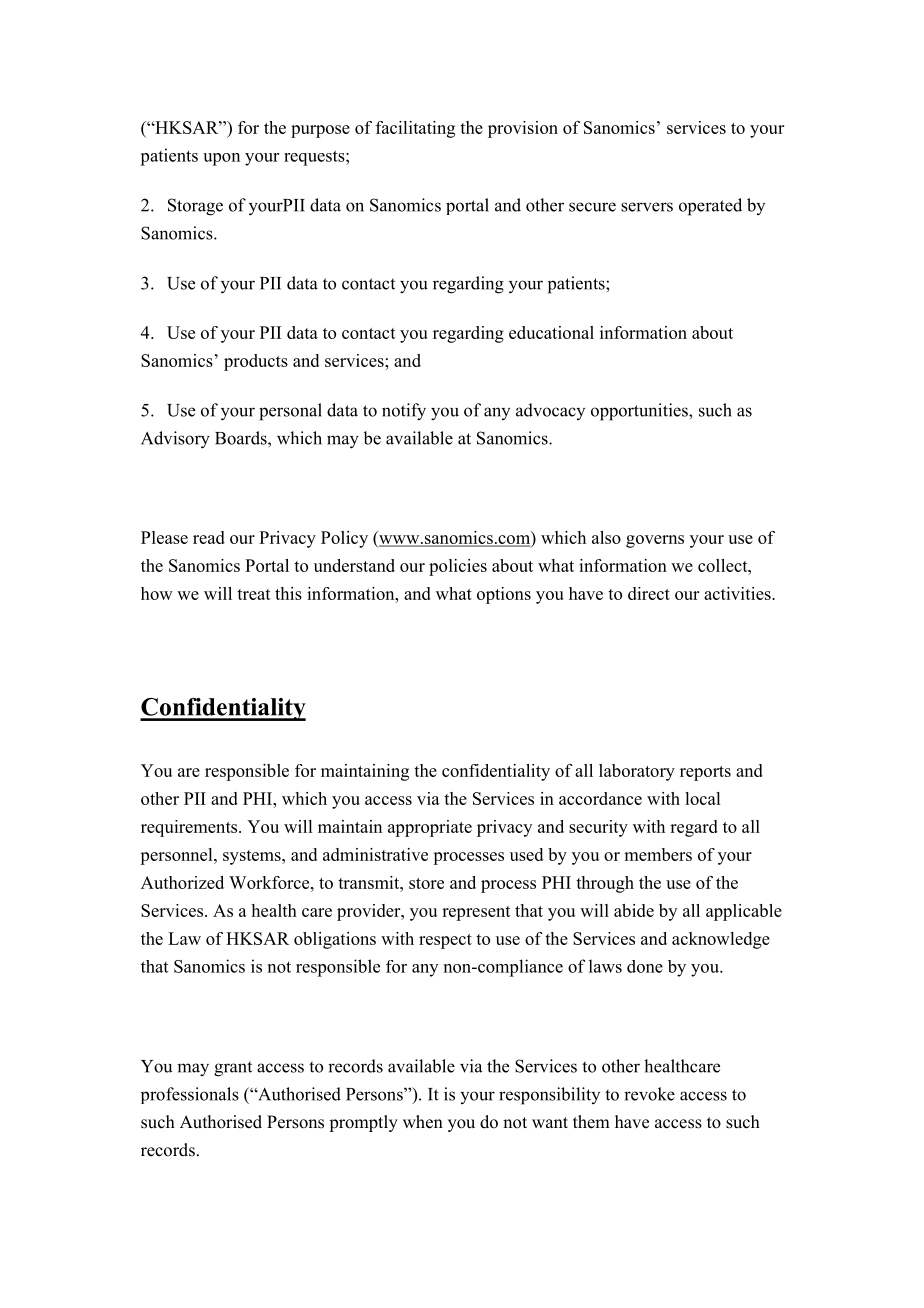 The height and width of the image is (1308, 924). I want to click on members, so click(658, 854).
